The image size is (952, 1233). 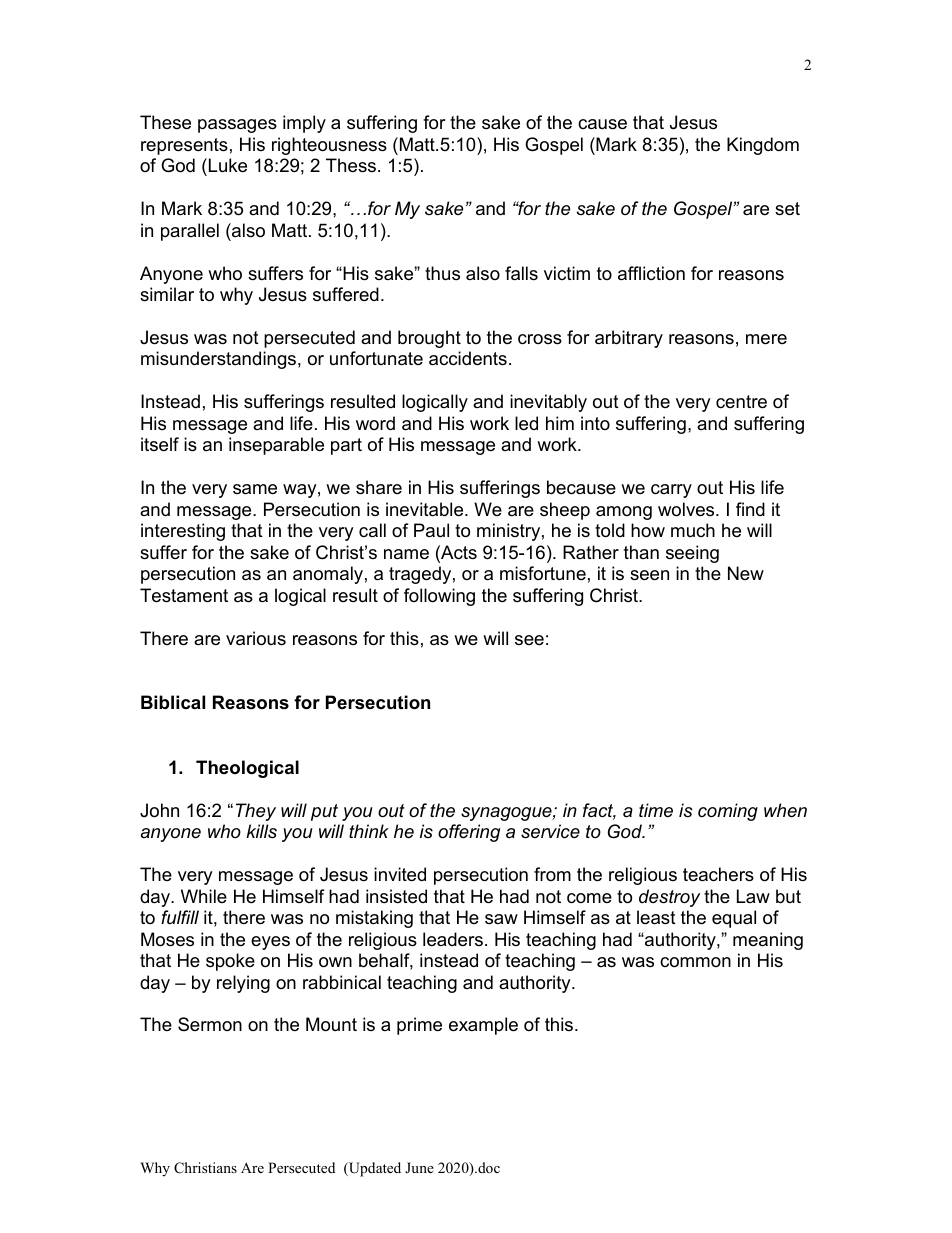 What do you see at coordinates (501, 919) in the document?
I see `saw` at bounding box center [501, 919].
